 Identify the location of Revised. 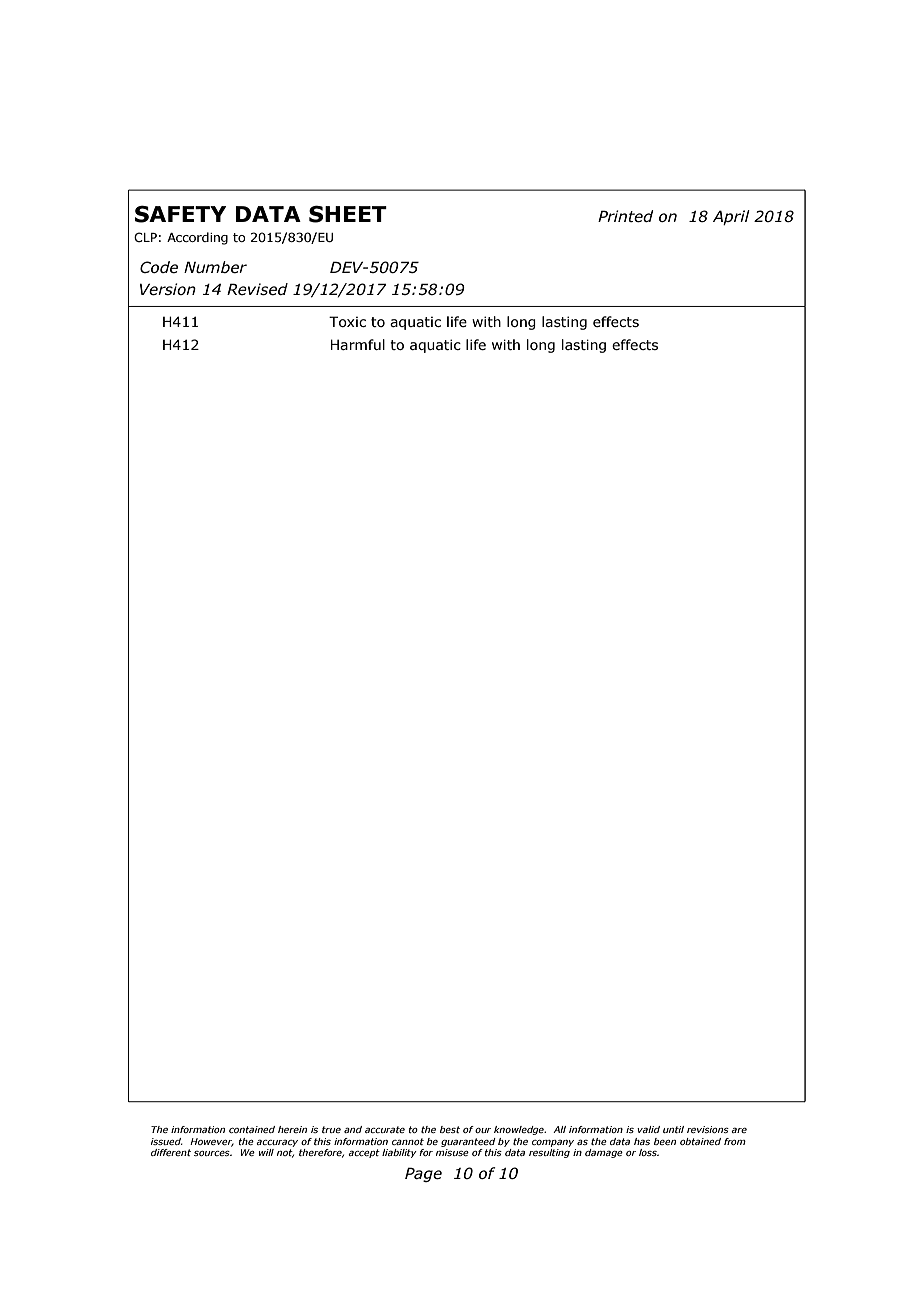
(257, 289).
